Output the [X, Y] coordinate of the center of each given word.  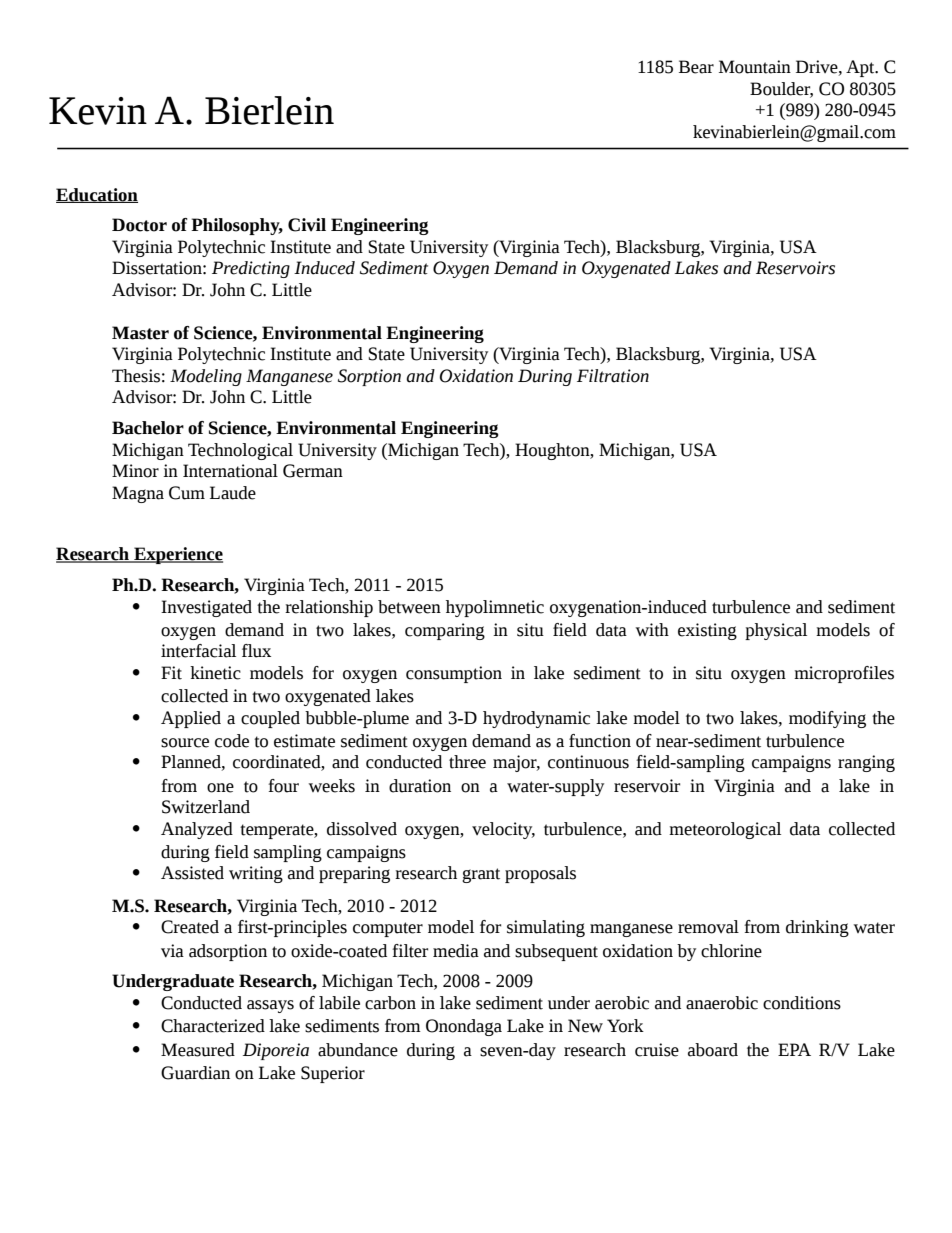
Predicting [251, 269]
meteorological [725, 830]
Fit [171, 673]
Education [97, 195]
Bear [696, 67]
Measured [198, 1050]
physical [776, 631]
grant [481, 875]
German [313, 471]
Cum [187, 493]
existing [707, 631]
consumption [454, 674]
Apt [861, 68]
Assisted [192, 873]
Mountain [755, 67]
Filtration [613, 376]
